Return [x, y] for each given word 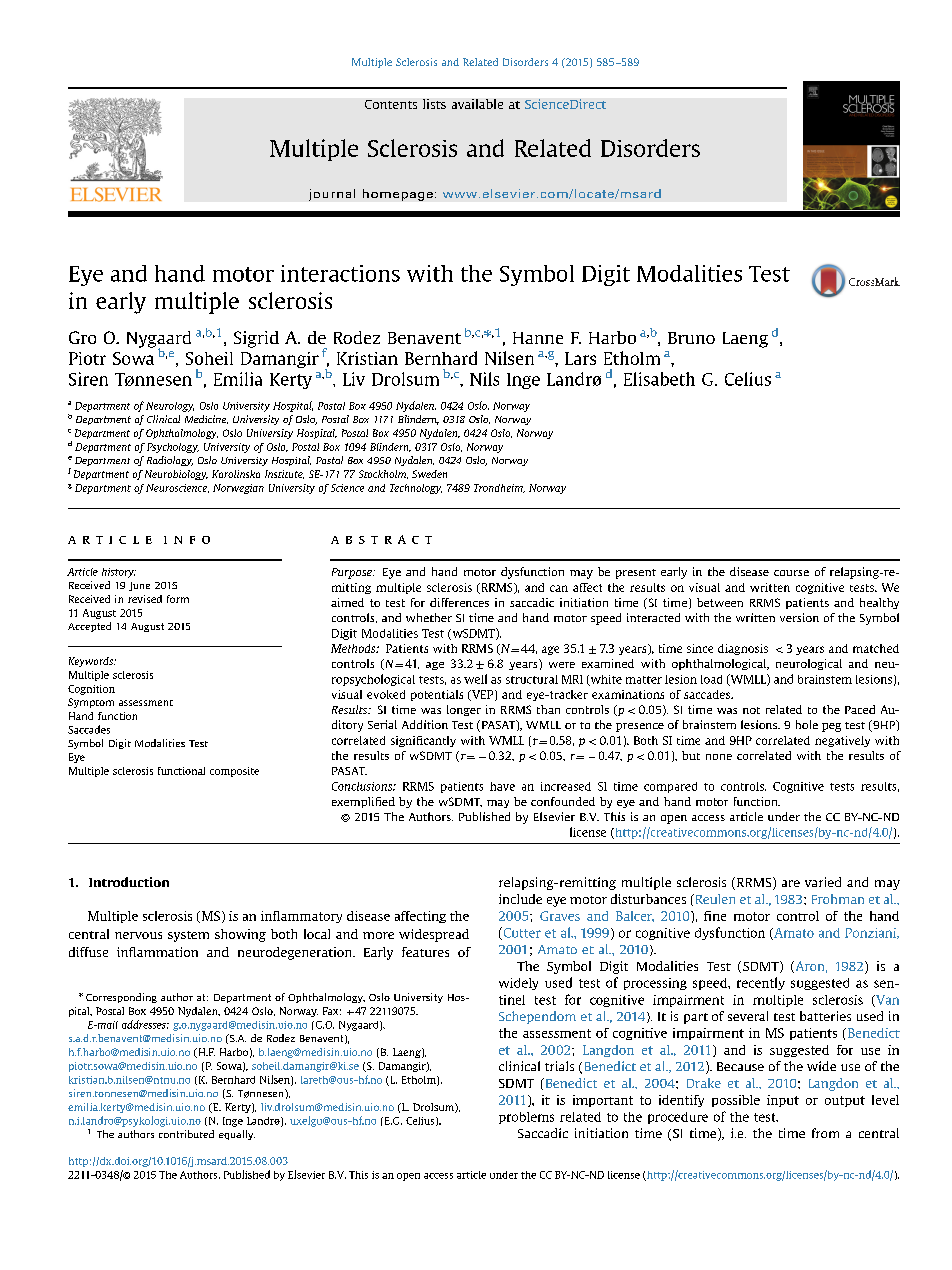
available [477, 104]
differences [459, 602]
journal [332, 195]
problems [526, 1118]
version [799, 617]
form [178, 599]
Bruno [691, 338]
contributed [186, 1134]
